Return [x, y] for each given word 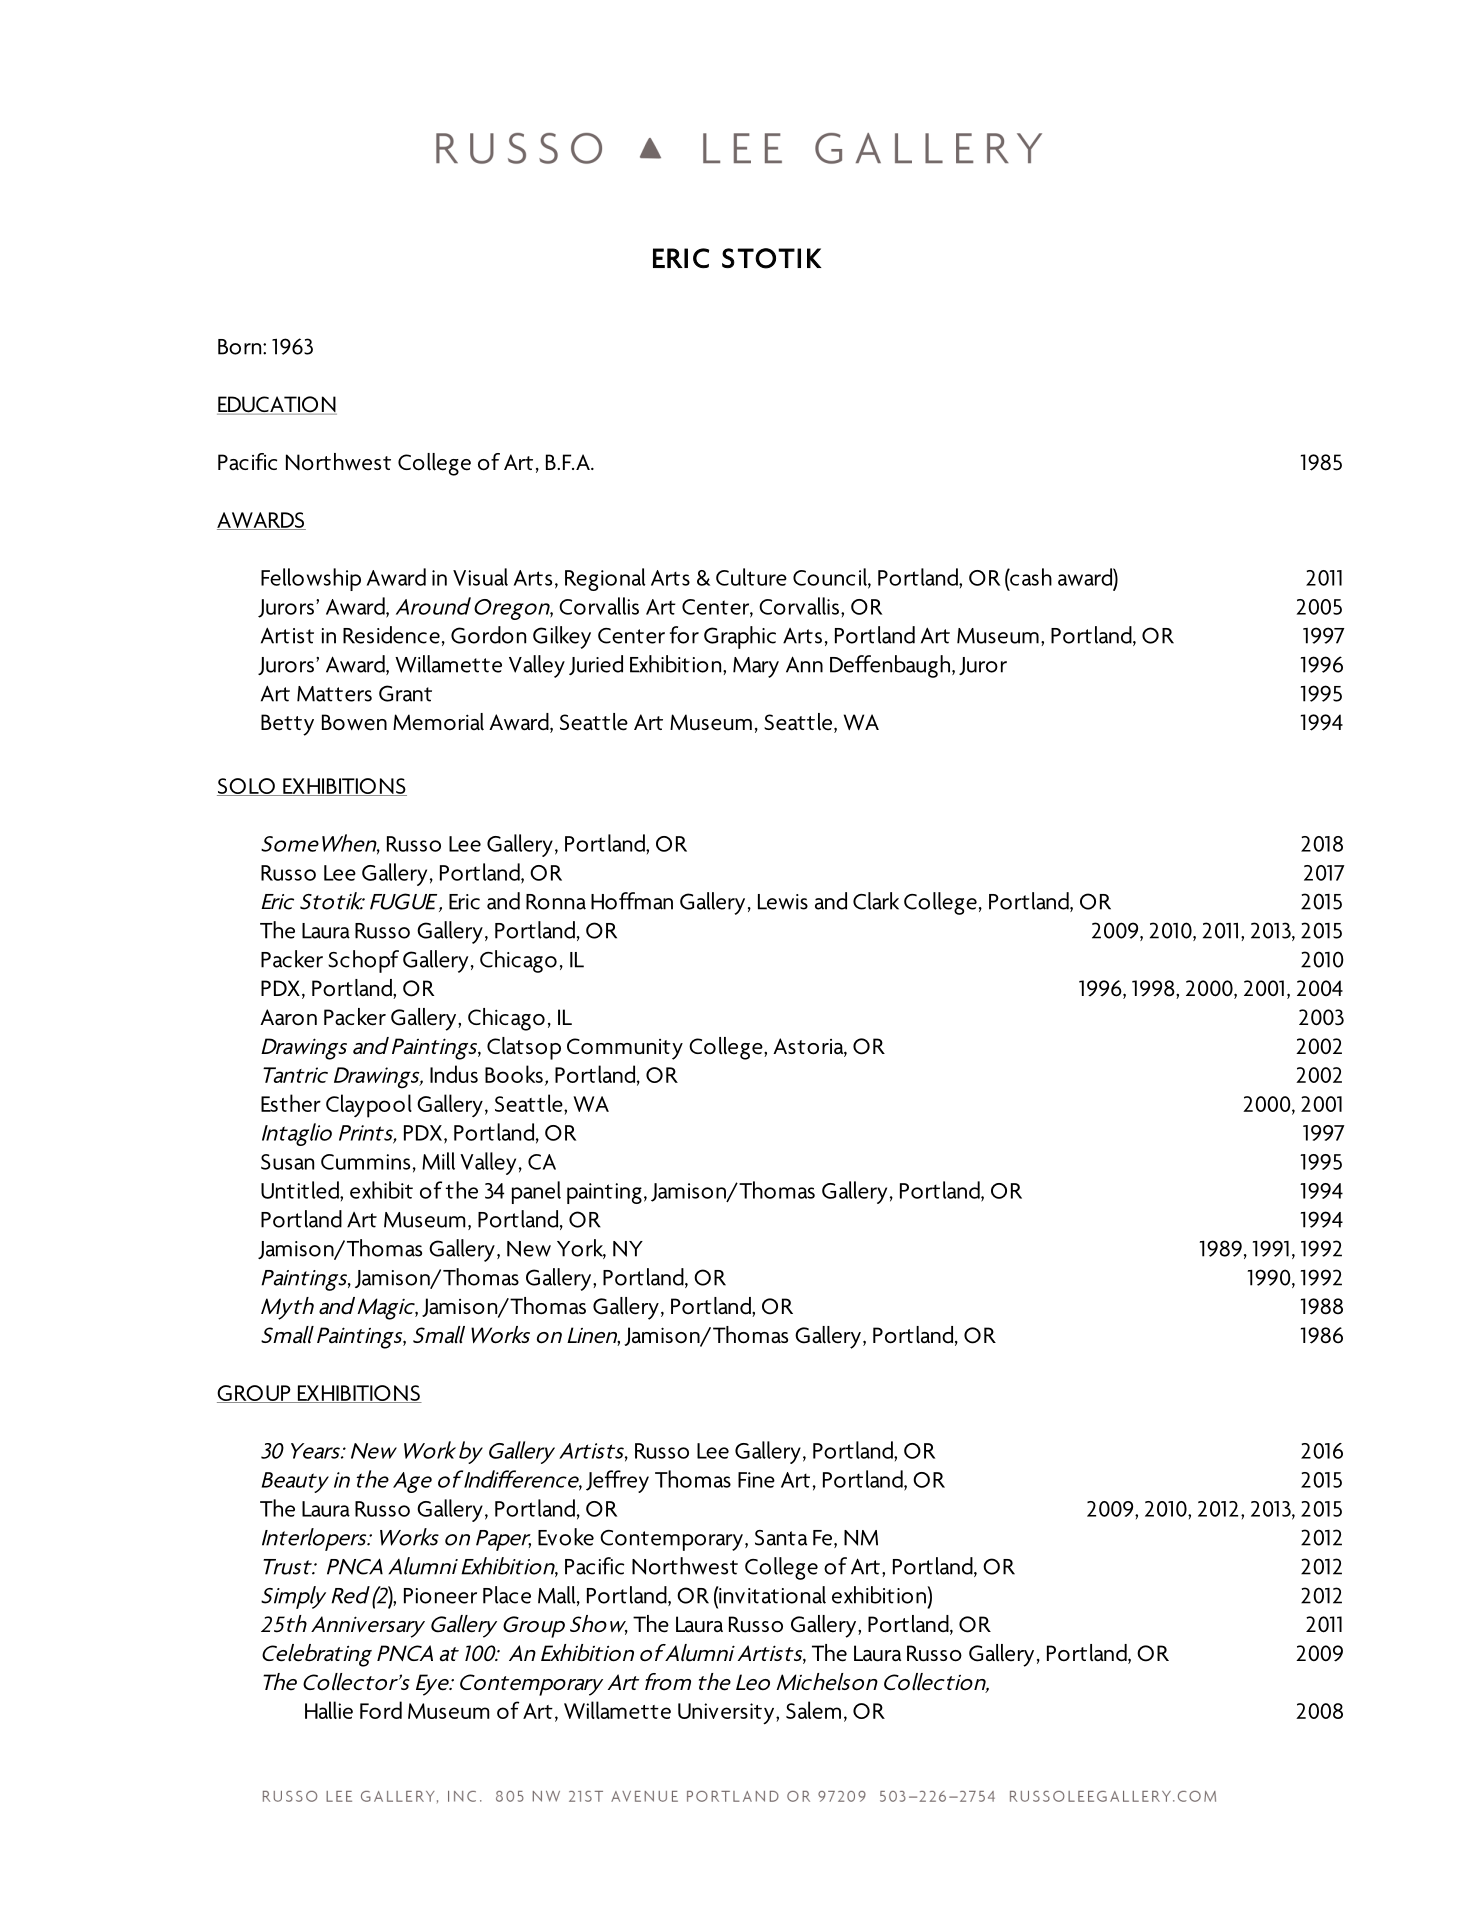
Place [507, 1595]
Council [831, 578]
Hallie [329, 1710]
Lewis [783, 902]
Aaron [288, 1017]
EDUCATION [277, 405]
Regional [605, 579]
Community [625, 1049]
